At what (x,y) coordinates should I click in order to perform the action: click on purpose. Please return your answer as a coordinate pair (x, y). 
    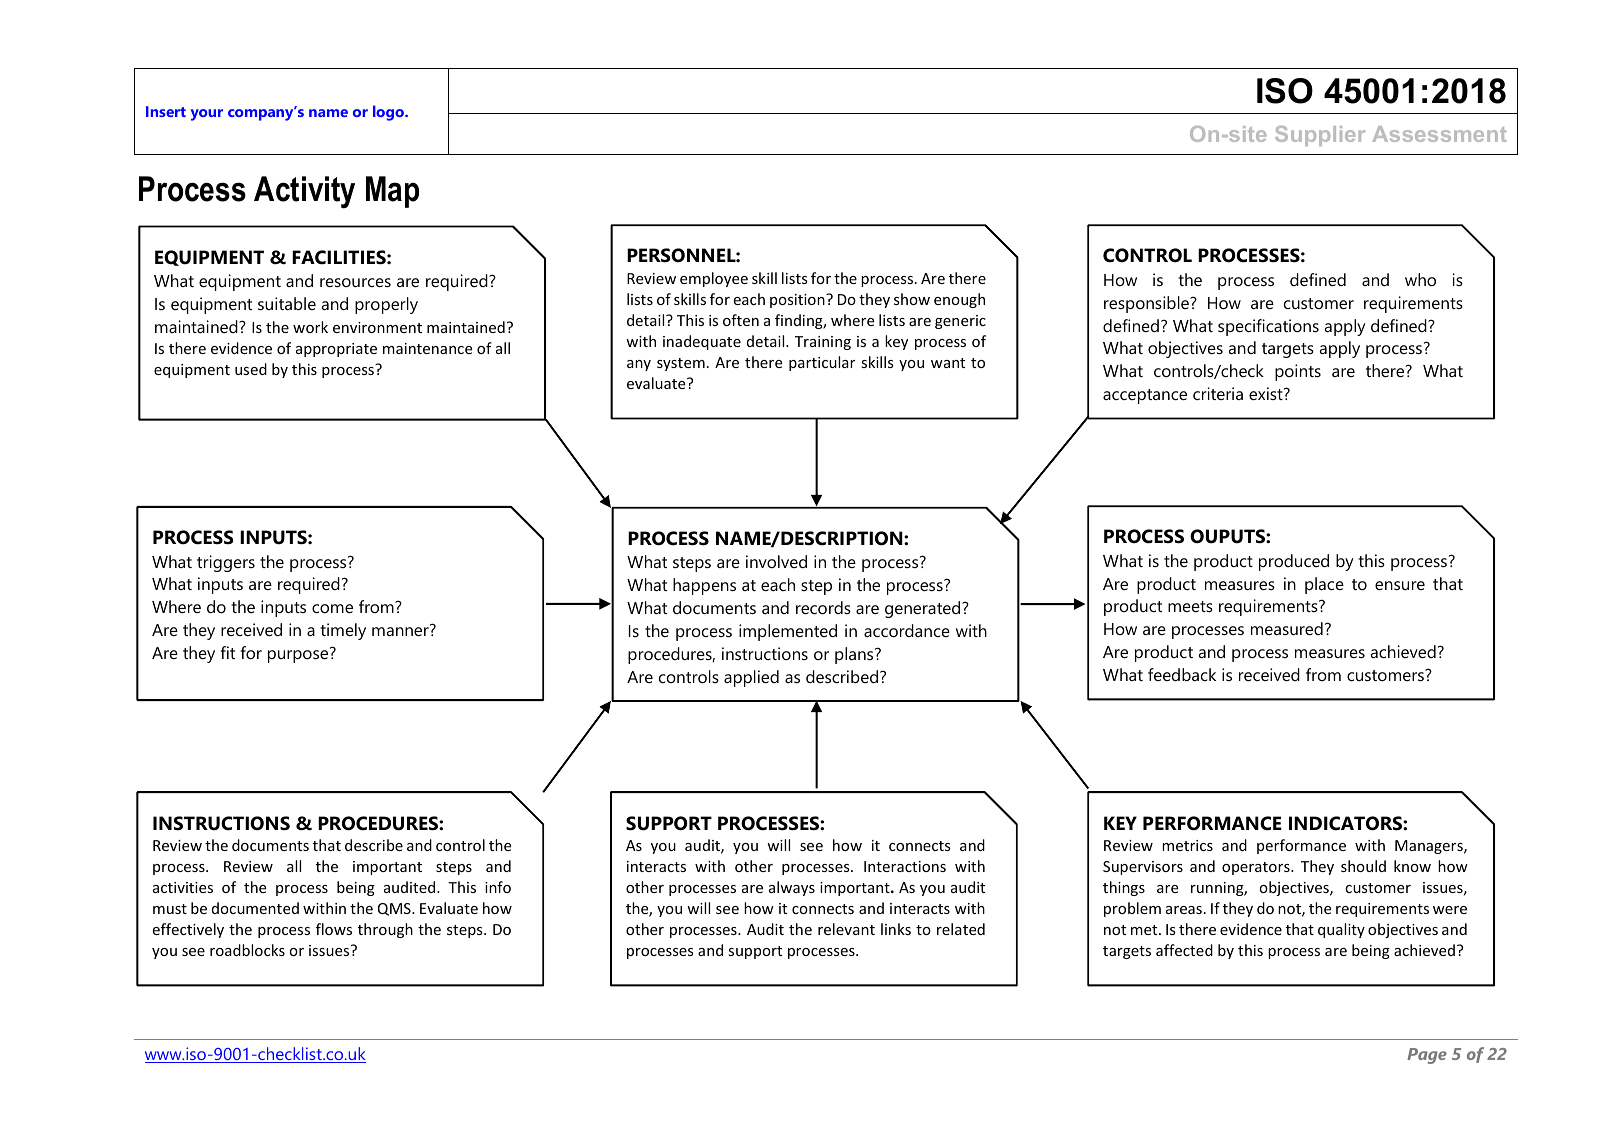
    Looking at the image, I should click on (299, 655).
